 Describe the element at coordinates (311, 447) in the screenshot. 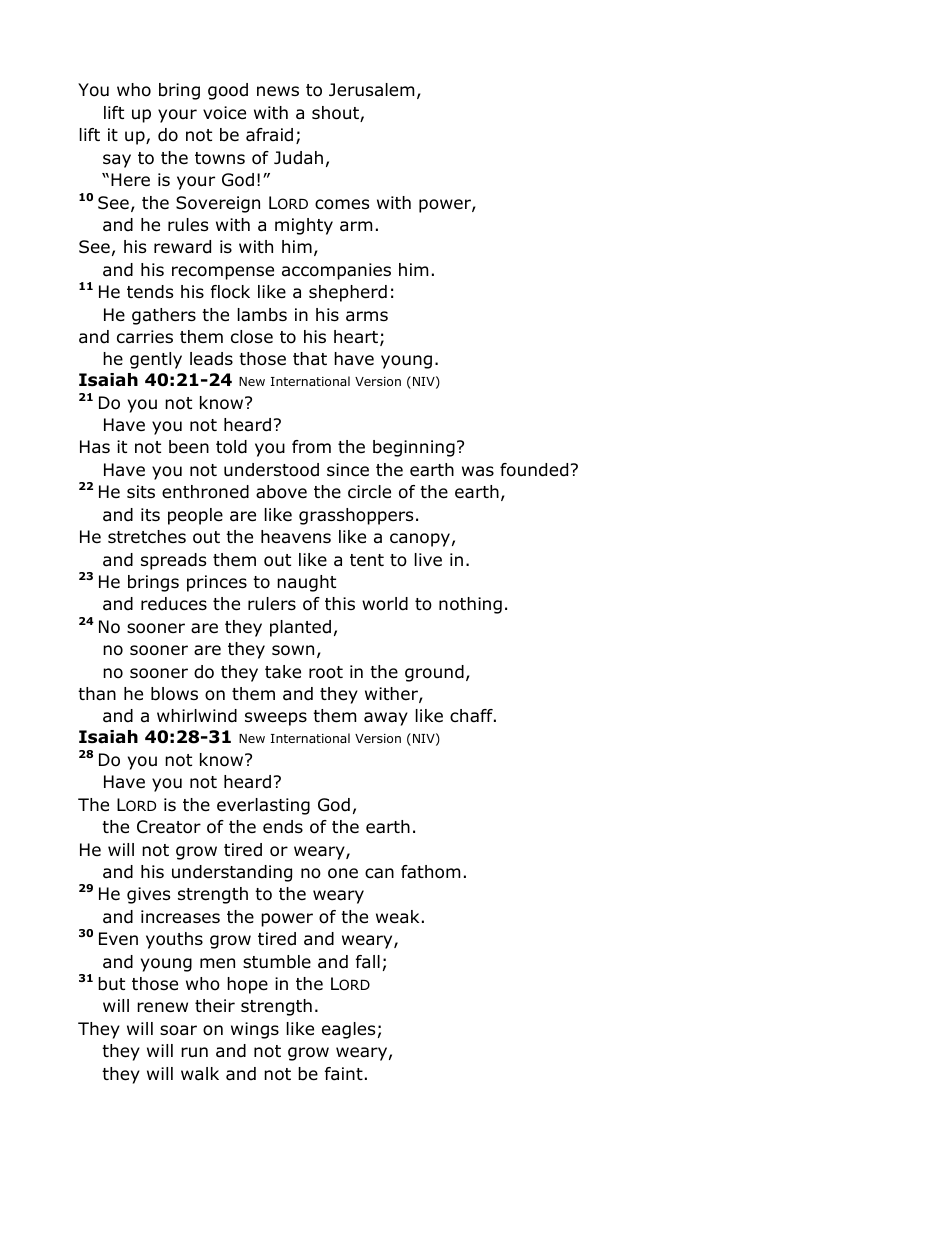

I see `from` at that location.
